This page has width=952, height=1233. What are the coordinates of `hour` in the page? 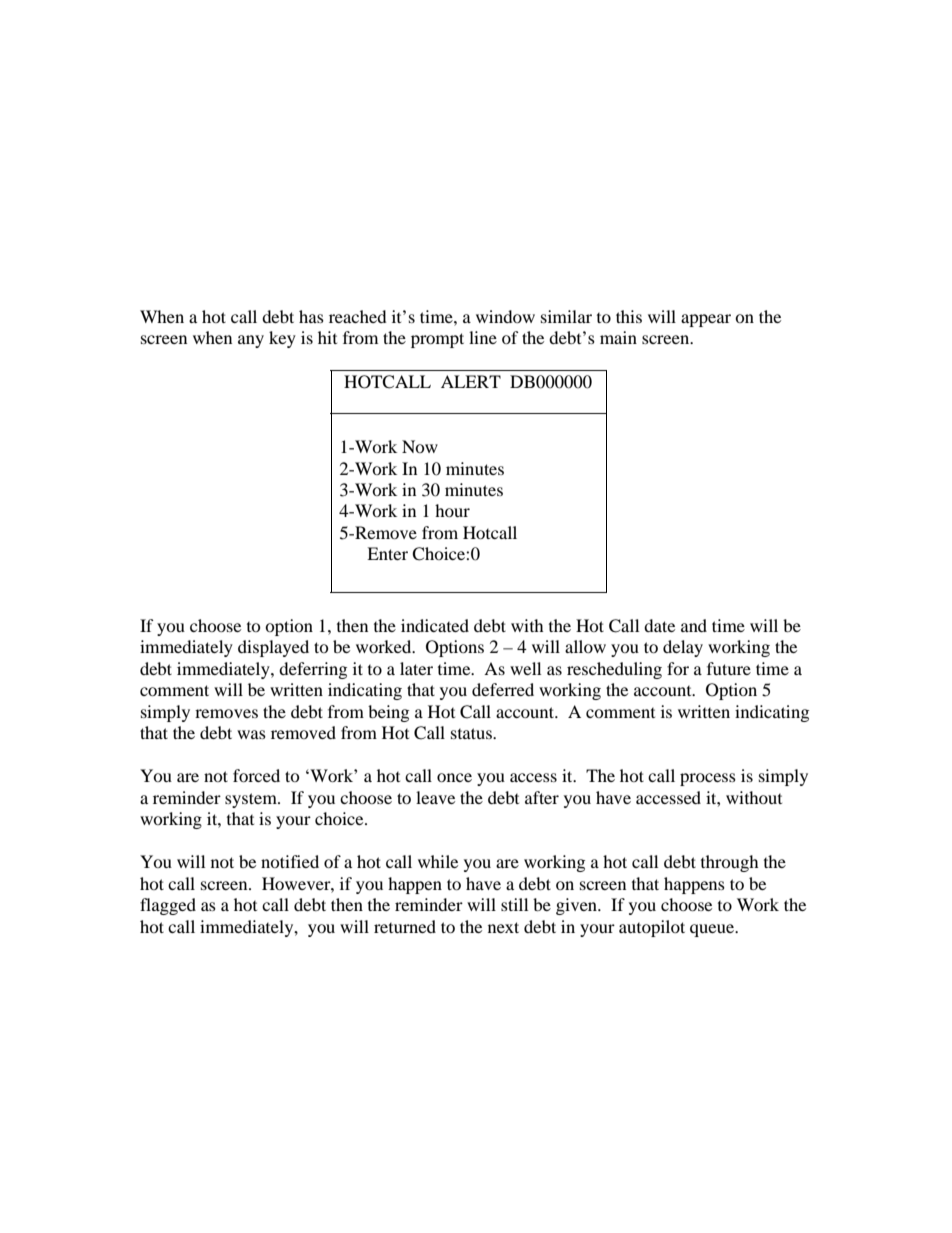 It's located at (452, 510).
